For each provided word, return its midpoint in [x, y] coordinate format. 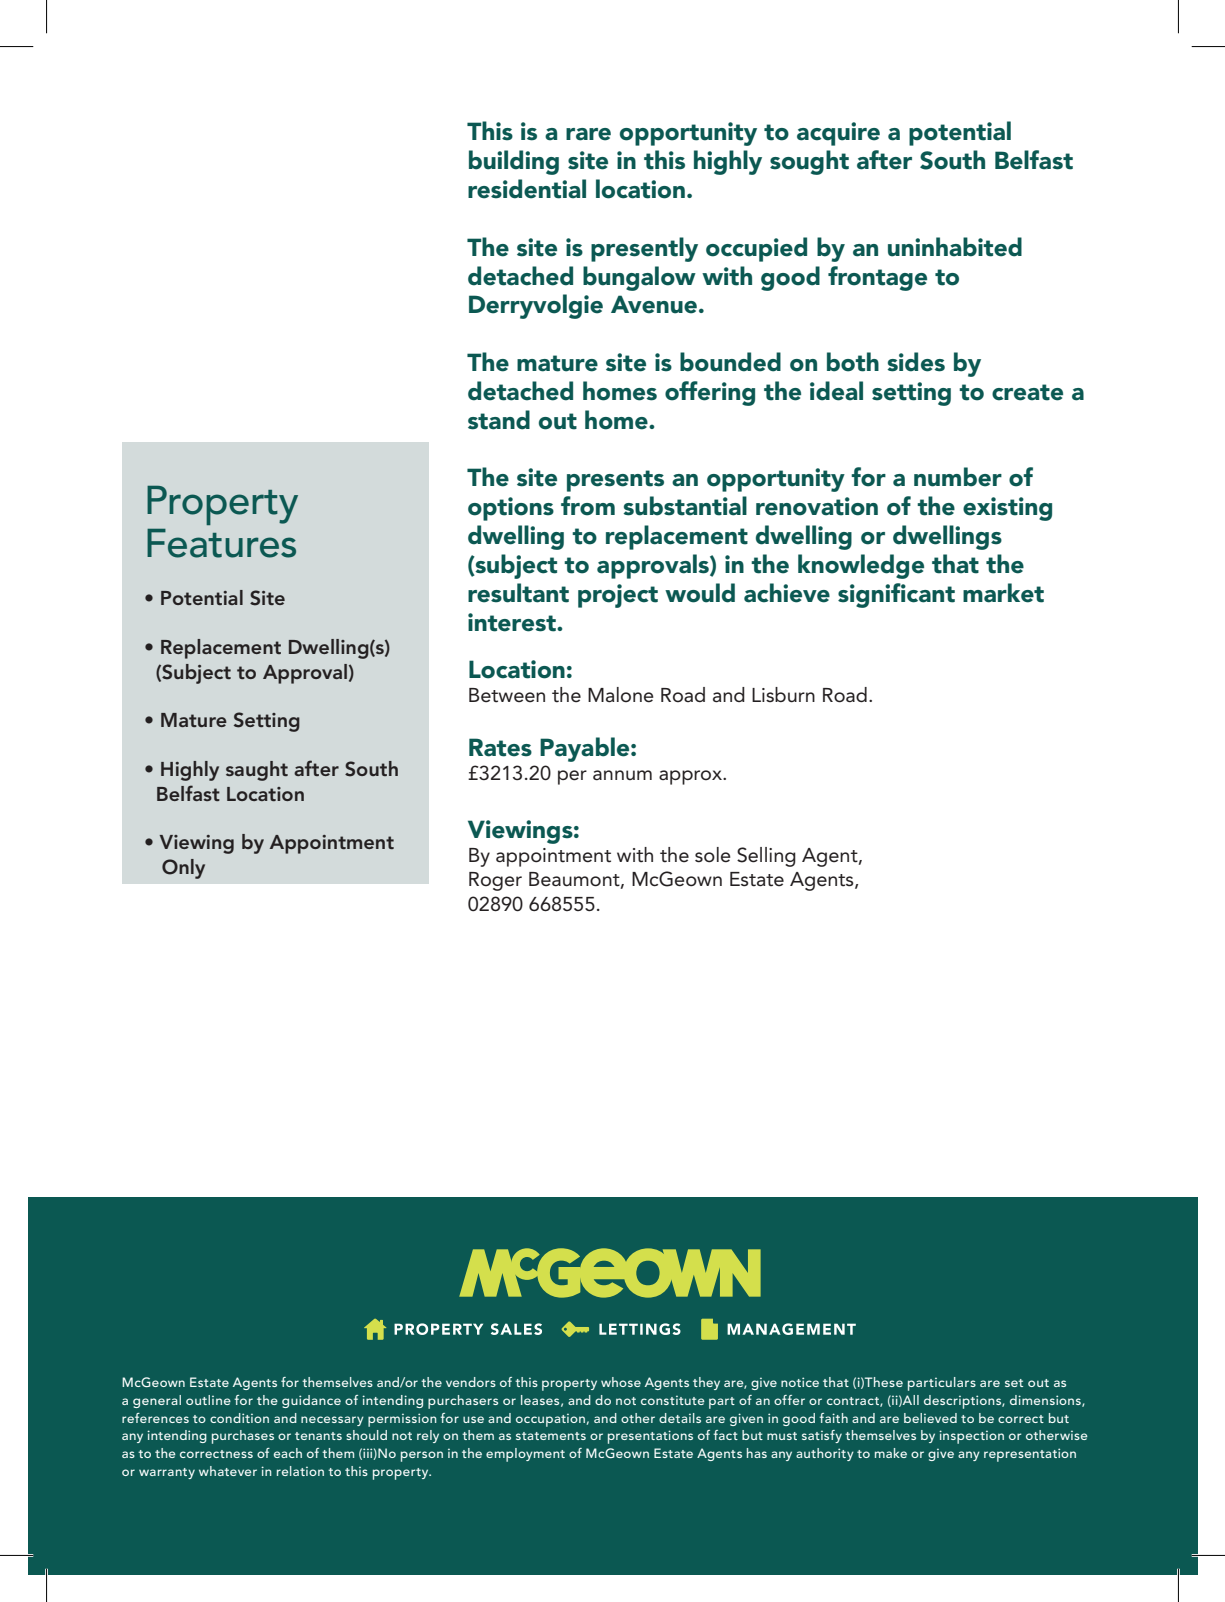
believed [930, 1418]
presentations [650, 1437]
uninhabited [955, 247]
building [514, 162]
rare [588, 134]
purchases [243, 1437]
